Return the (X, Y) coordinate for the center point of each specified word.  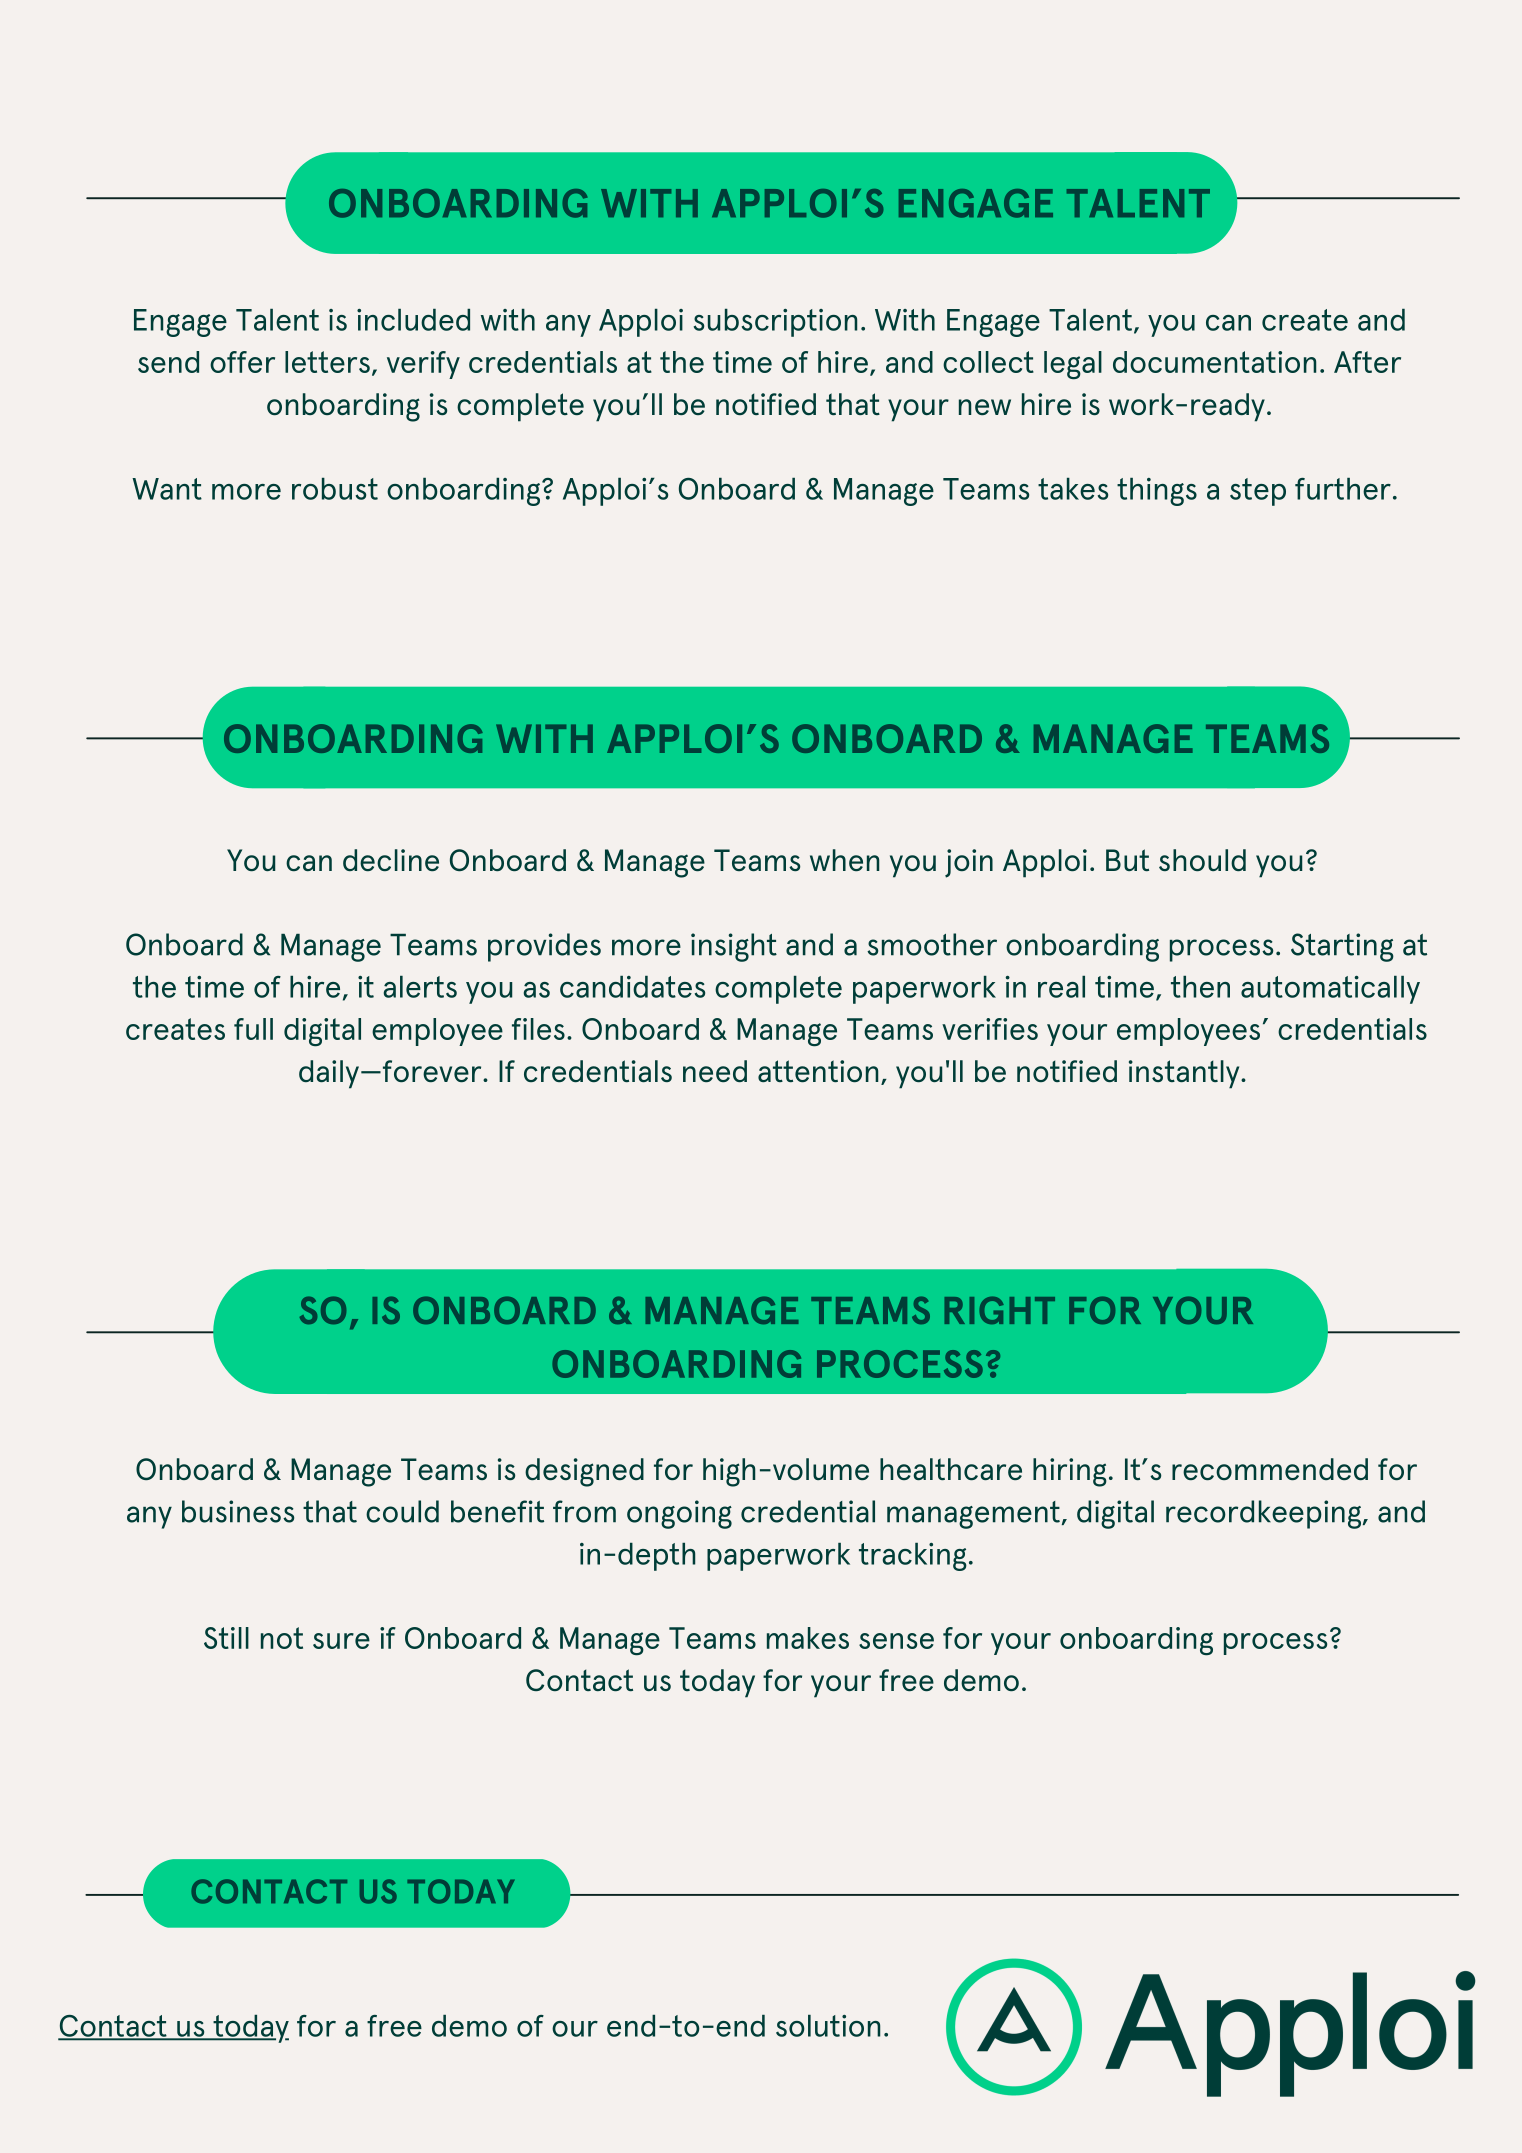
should (1202, 860)
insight (734, 947)
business (238, 1511)
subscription (775, 323)
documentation (1214, 362)
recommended (1270, 1469)
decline (391, 860)
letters (327, 362)
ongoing (679, 1514)
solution (828, 2026)
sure (341, 1641)
